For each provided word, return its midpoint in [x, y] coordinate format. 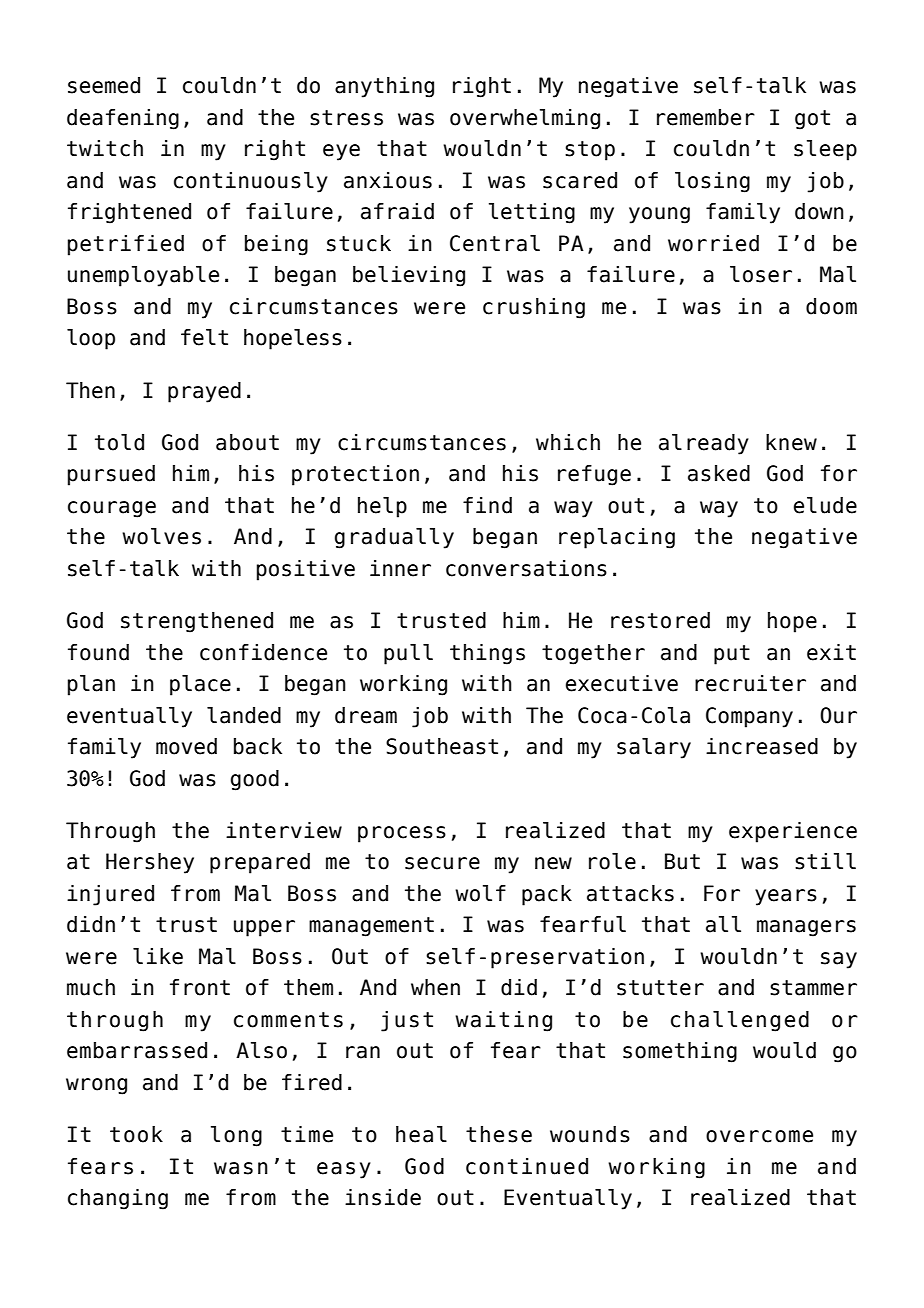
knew [791, 442]
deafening [123, 119]
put [732, 655]
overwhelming [525, 119]
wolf [480, 893]
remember [706, 117]
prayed [204, 392]
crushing [534, 308]
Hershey [150, 863]
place [200, 685]
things [487, 654]
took [136, 1134]
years [786, 897]
